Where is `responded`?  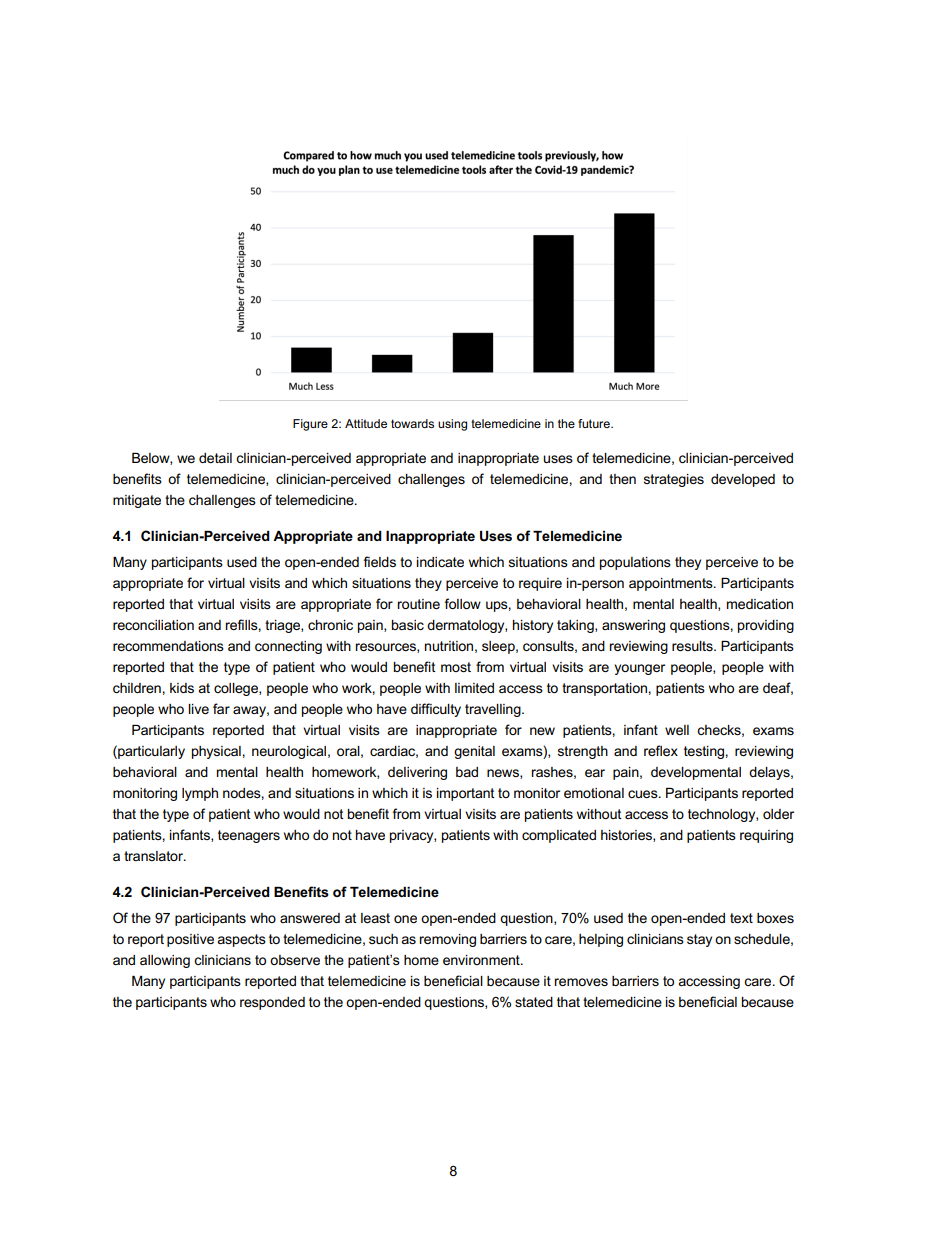 responded is located at coordinates (272, 1003).
